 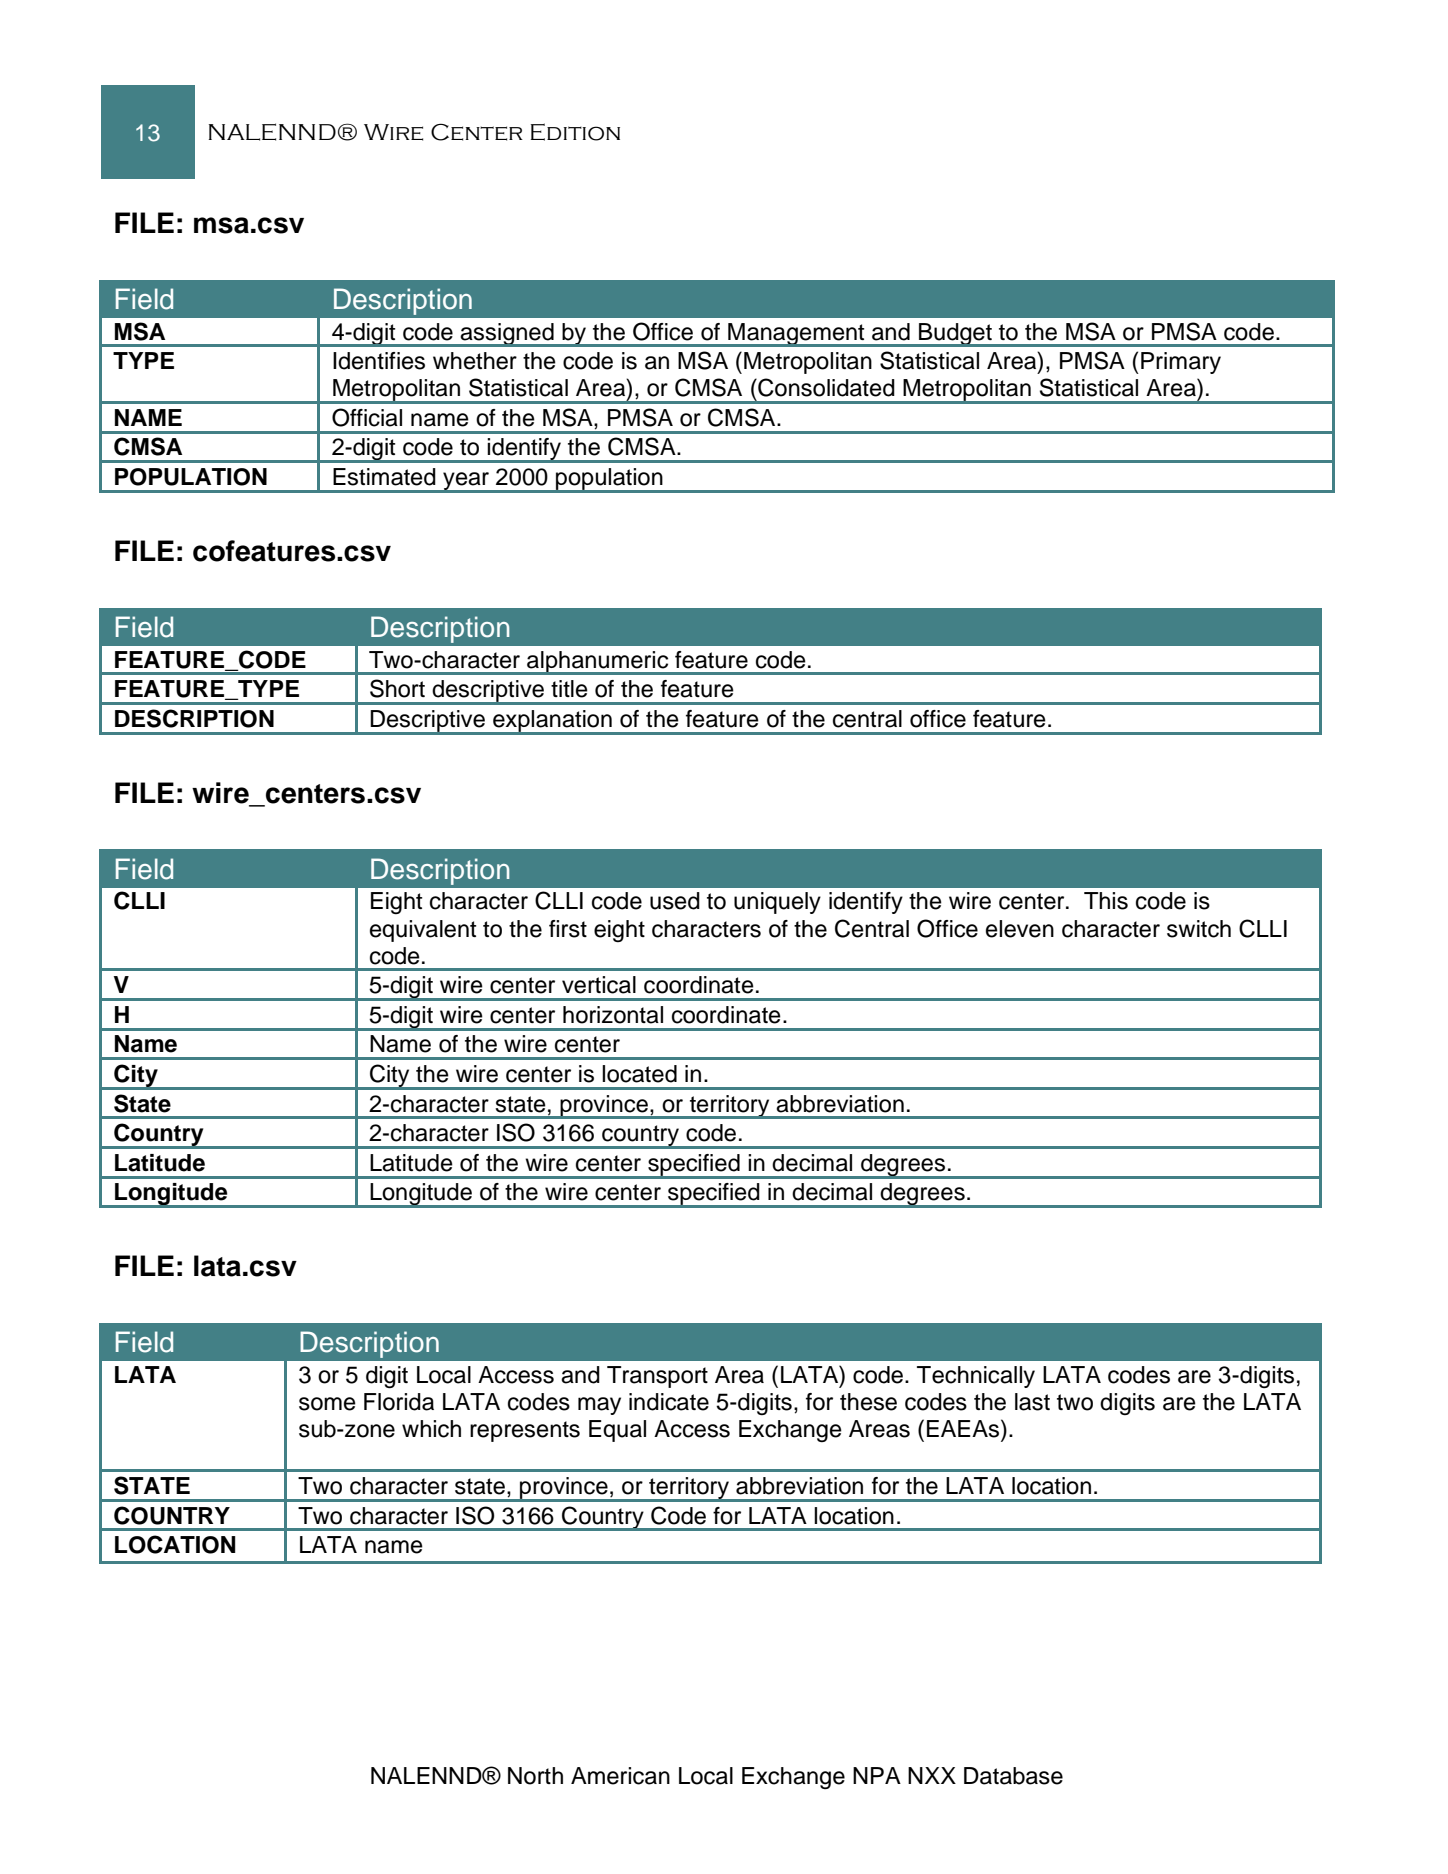 I want to click on North, so click(x=535, y=1776).
